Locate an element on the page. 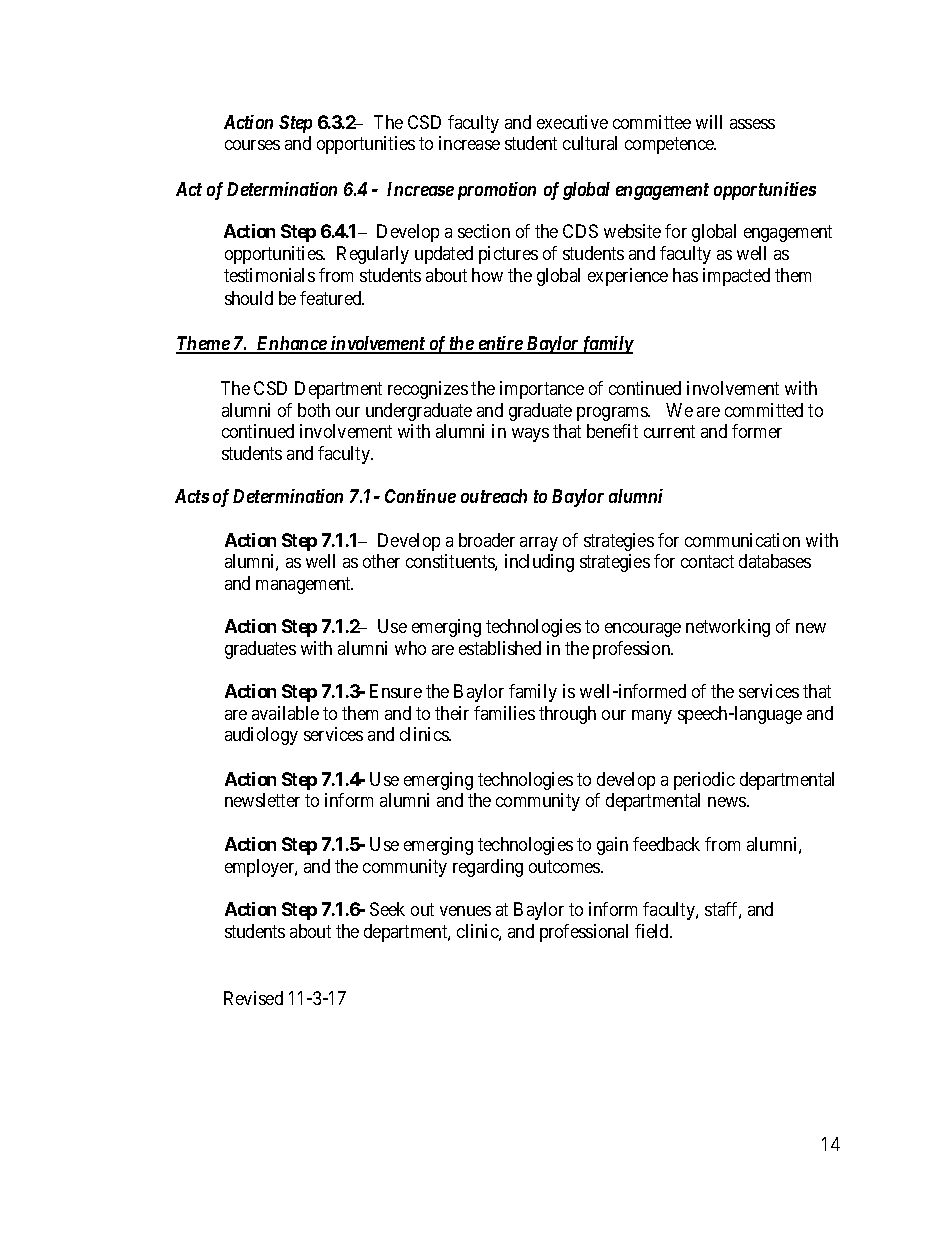 The image size is (952, 1233). both is located at coordinates (314, 410).
